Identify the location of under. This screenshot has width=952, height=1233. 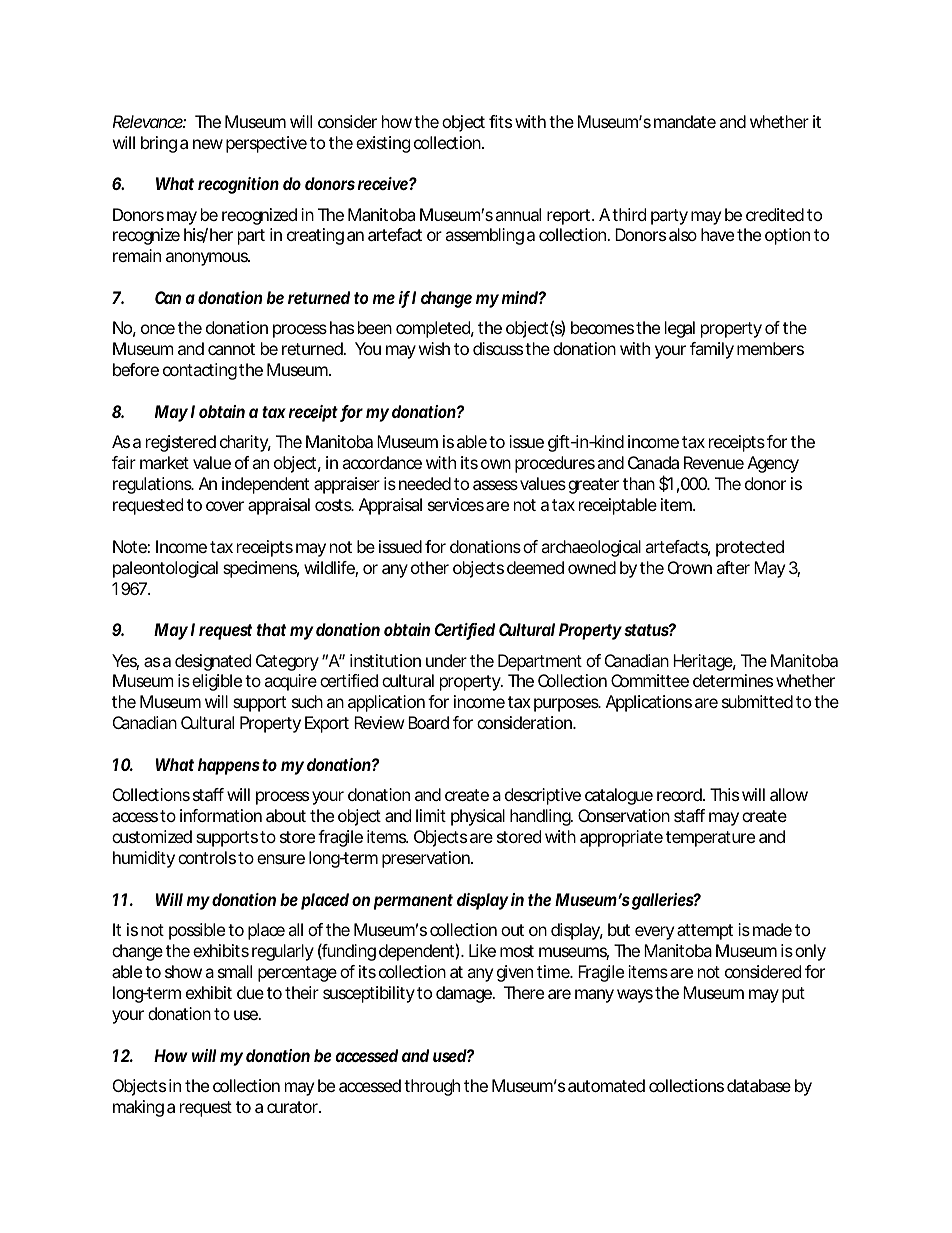
(446, 660).
